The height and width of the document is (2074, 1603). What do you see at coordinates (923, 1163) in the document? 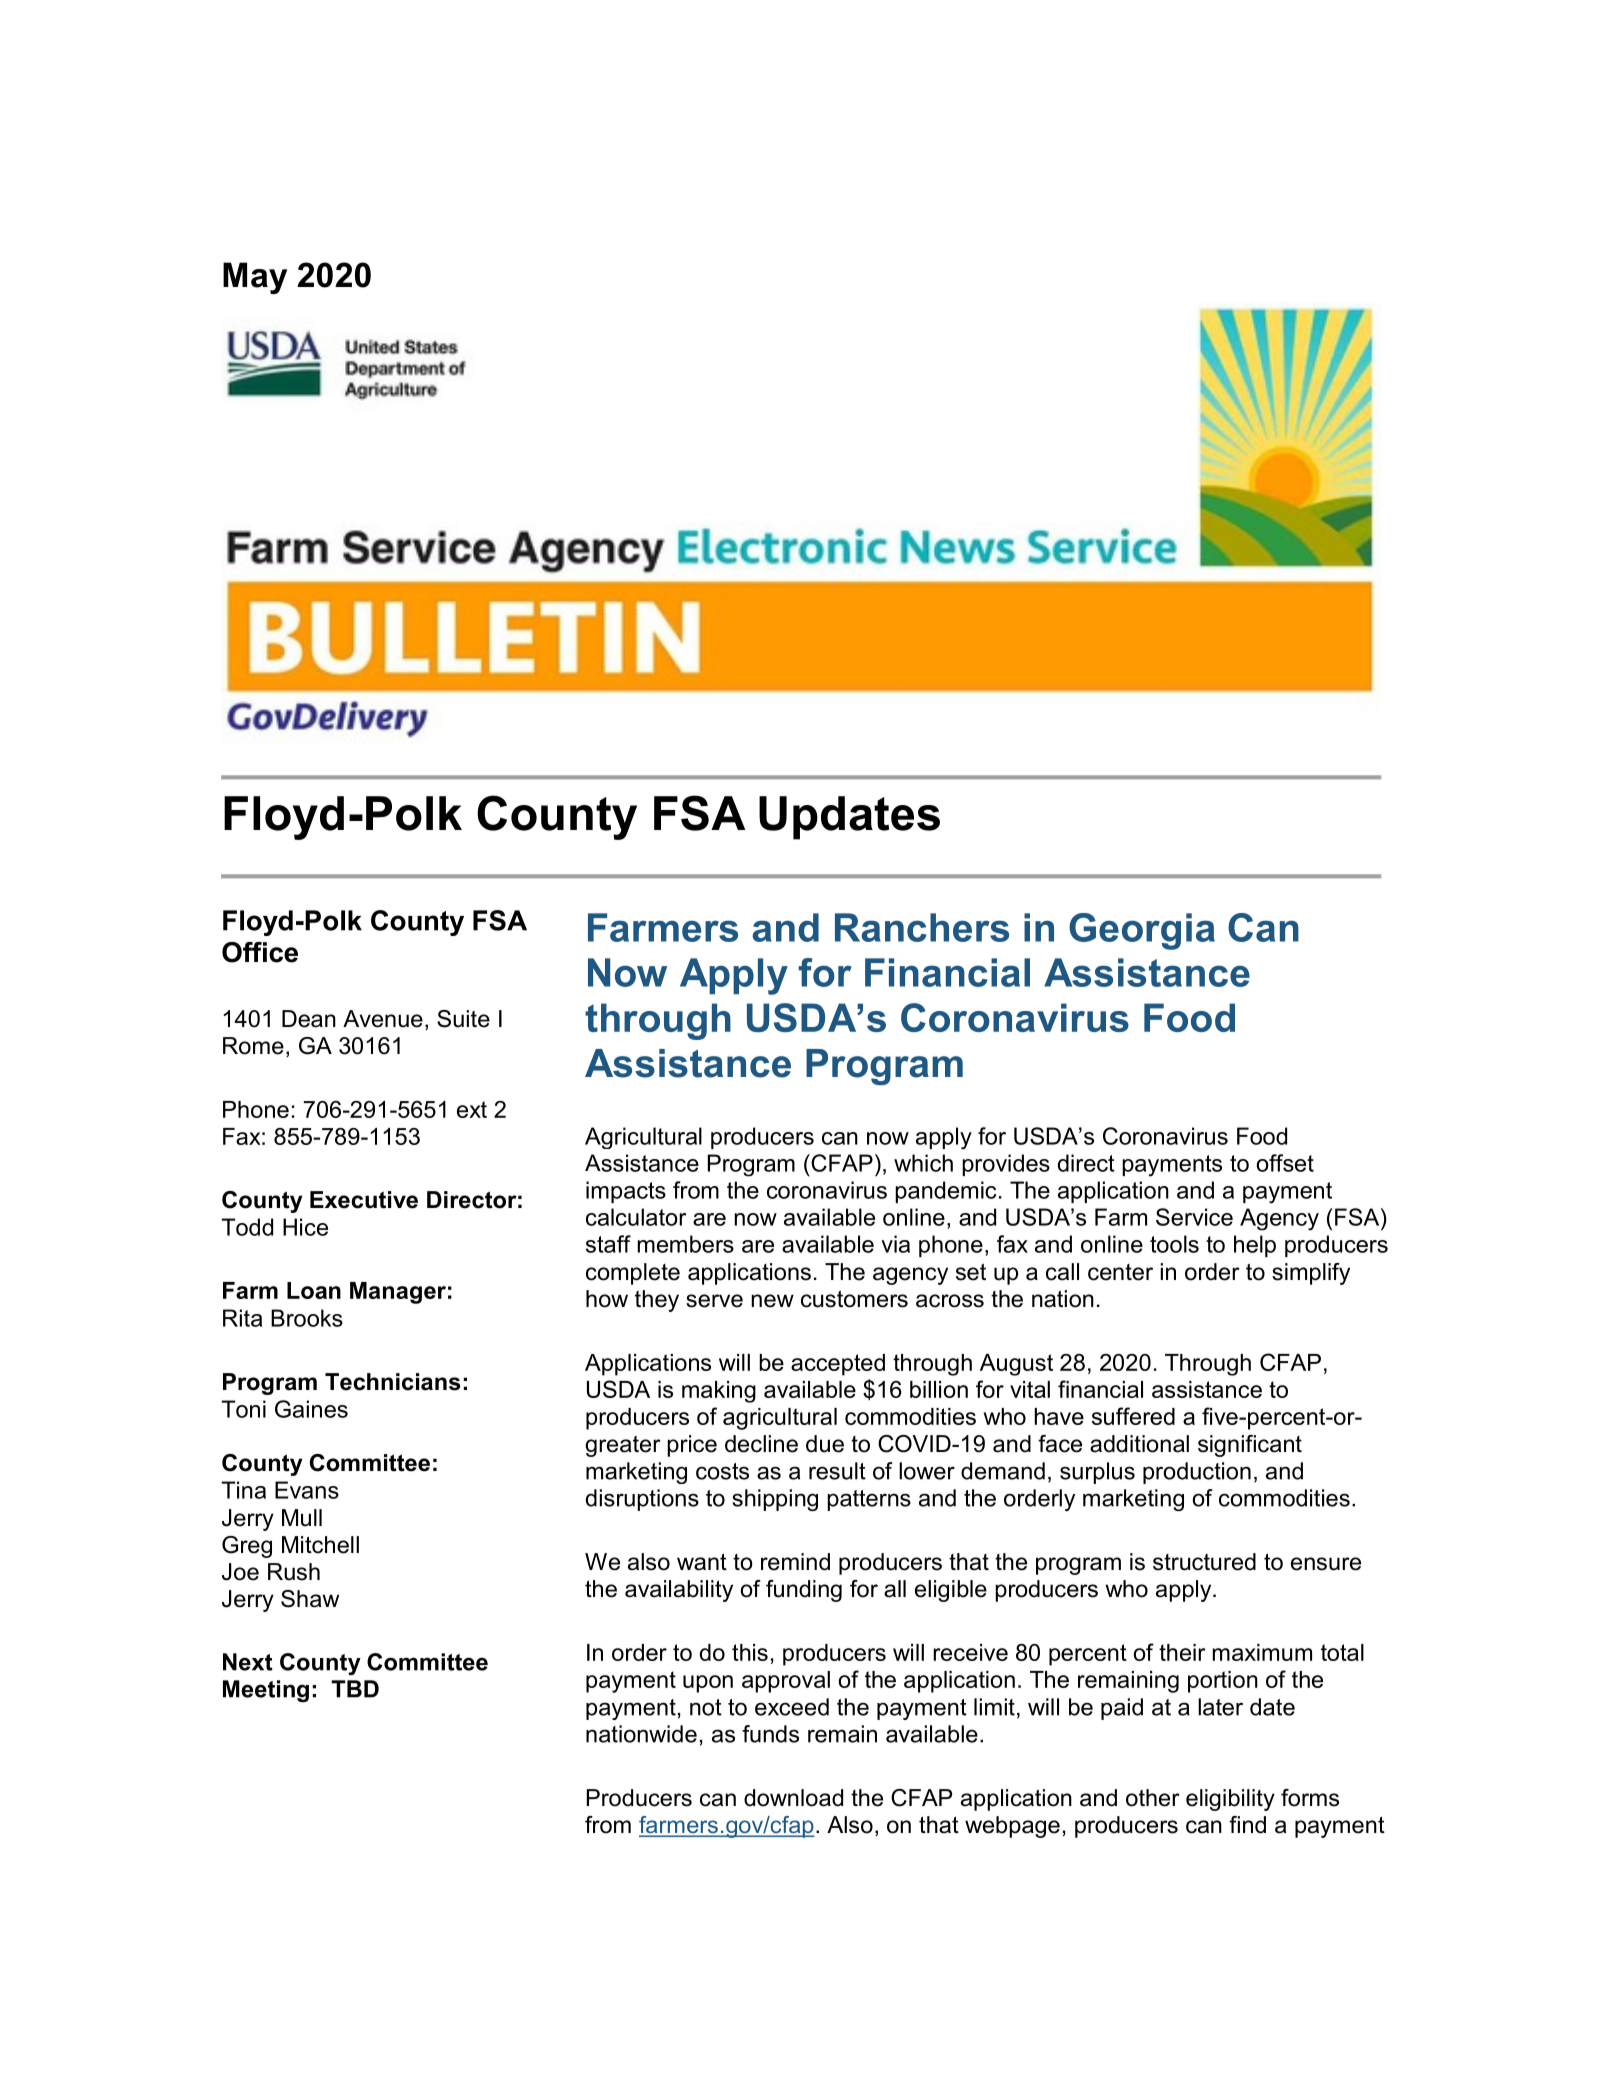
I see `which` at bounding box center [923, 1163].
